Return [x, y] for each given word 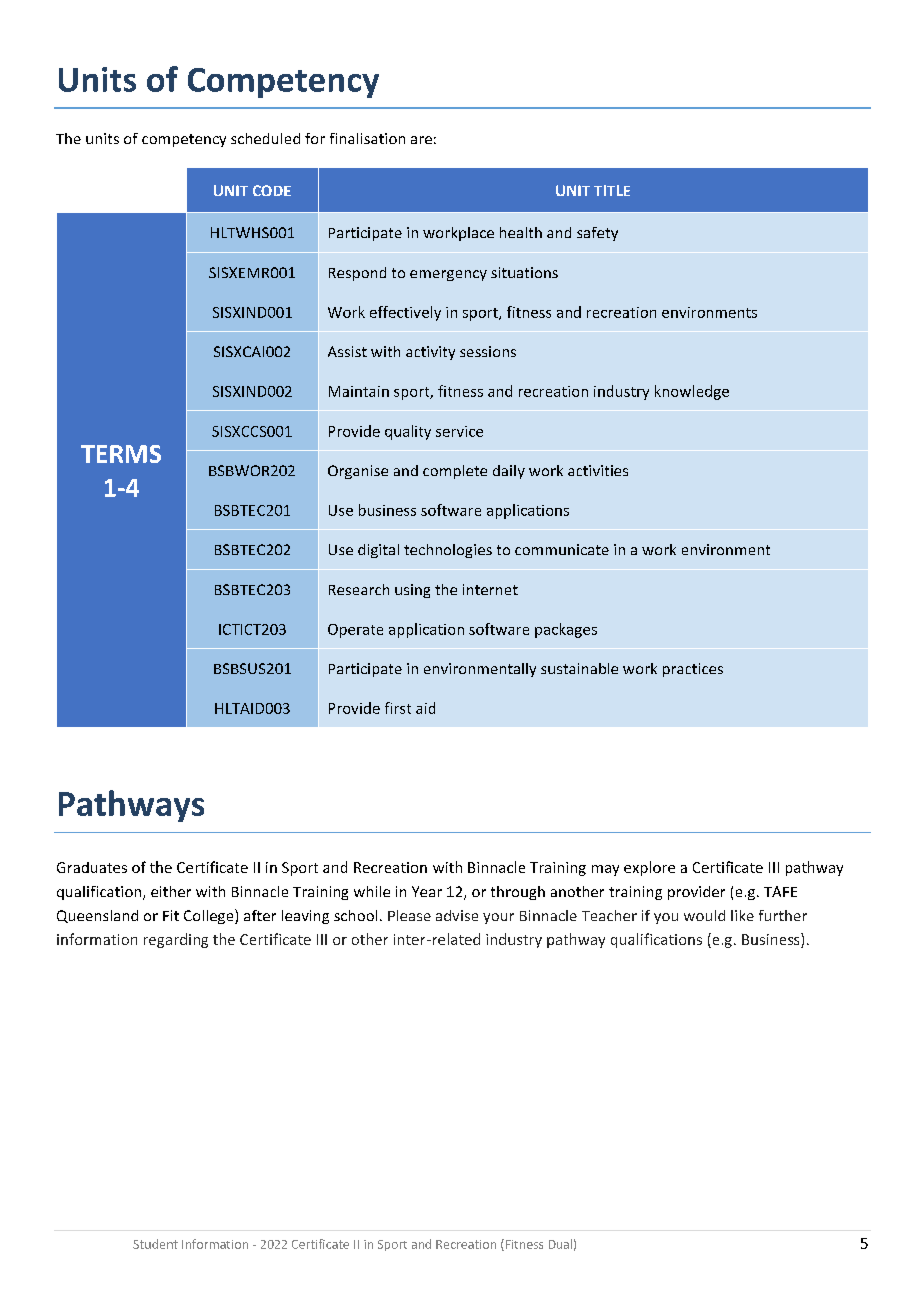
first [398, 708]
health [521, 232]
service [459, 431]
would [704, 915]
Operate [355, 631]
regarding [176, 940]
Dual [560, 1244]
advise [457, 915]
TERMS [121, 454]
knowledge [692, 392]
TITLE [612, 190]
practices [693, 670]
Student [155, 1244]
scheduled [265, 138]
